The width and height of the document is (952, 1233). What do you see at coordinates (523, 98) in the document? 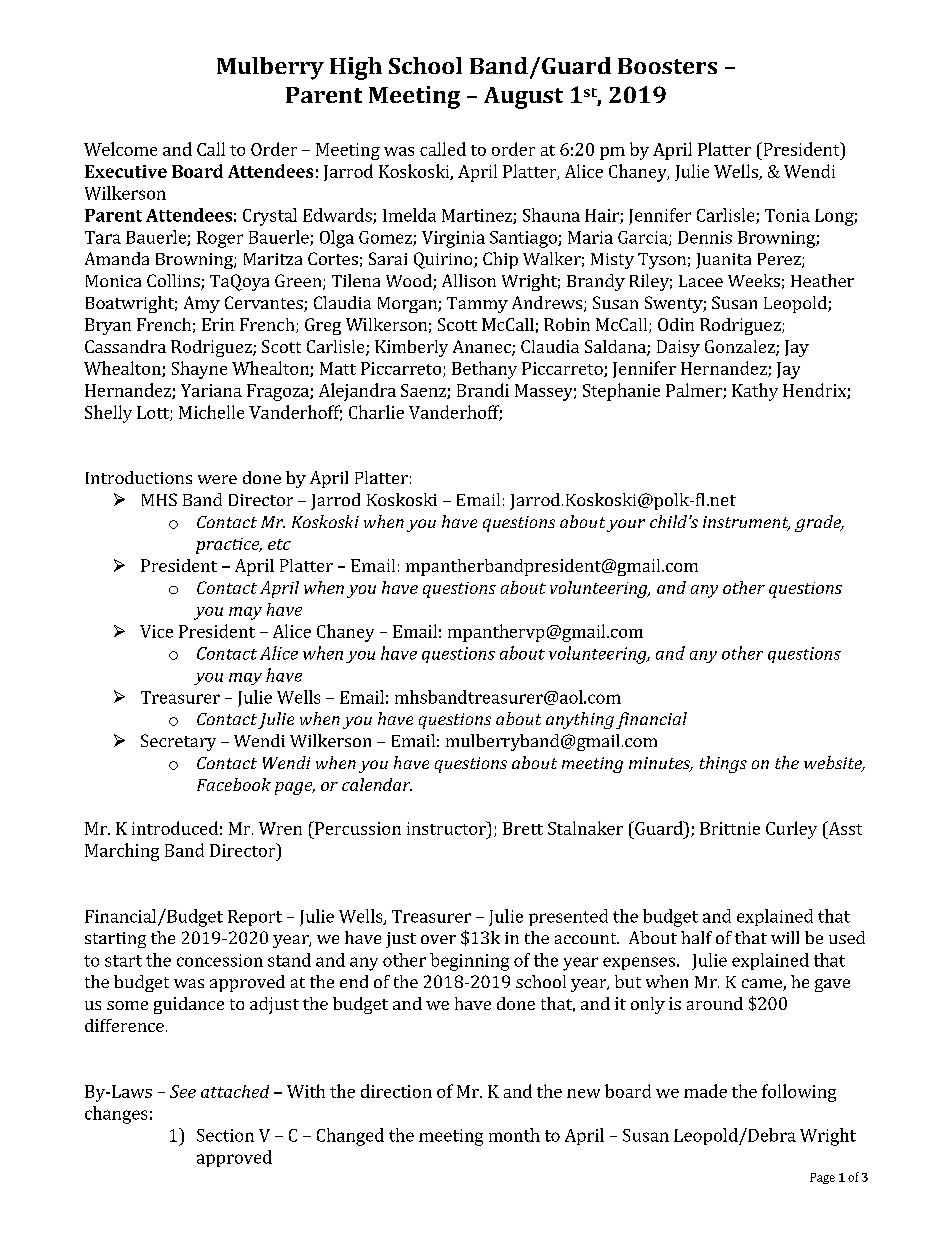
I see `August` at bounding box center [523, 98].
